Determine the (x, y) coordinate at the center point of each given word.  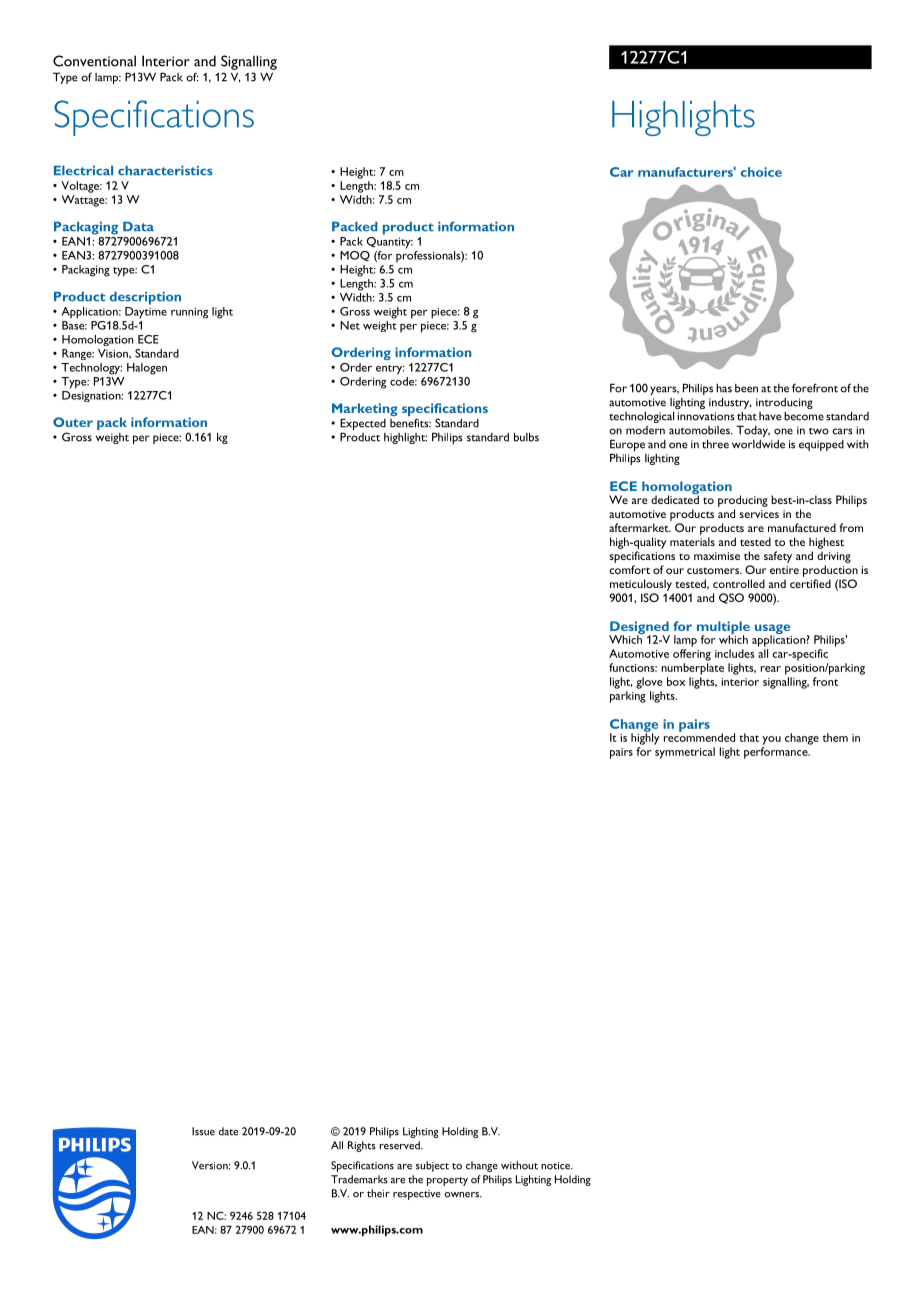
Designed (639, 629)
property (447, 1181)
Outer (73, 422)
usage (773, 630)
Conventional (94, 61)
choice (761, 172)
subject (432, 1166)
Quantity (390, 243)
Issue (203, 1131)
